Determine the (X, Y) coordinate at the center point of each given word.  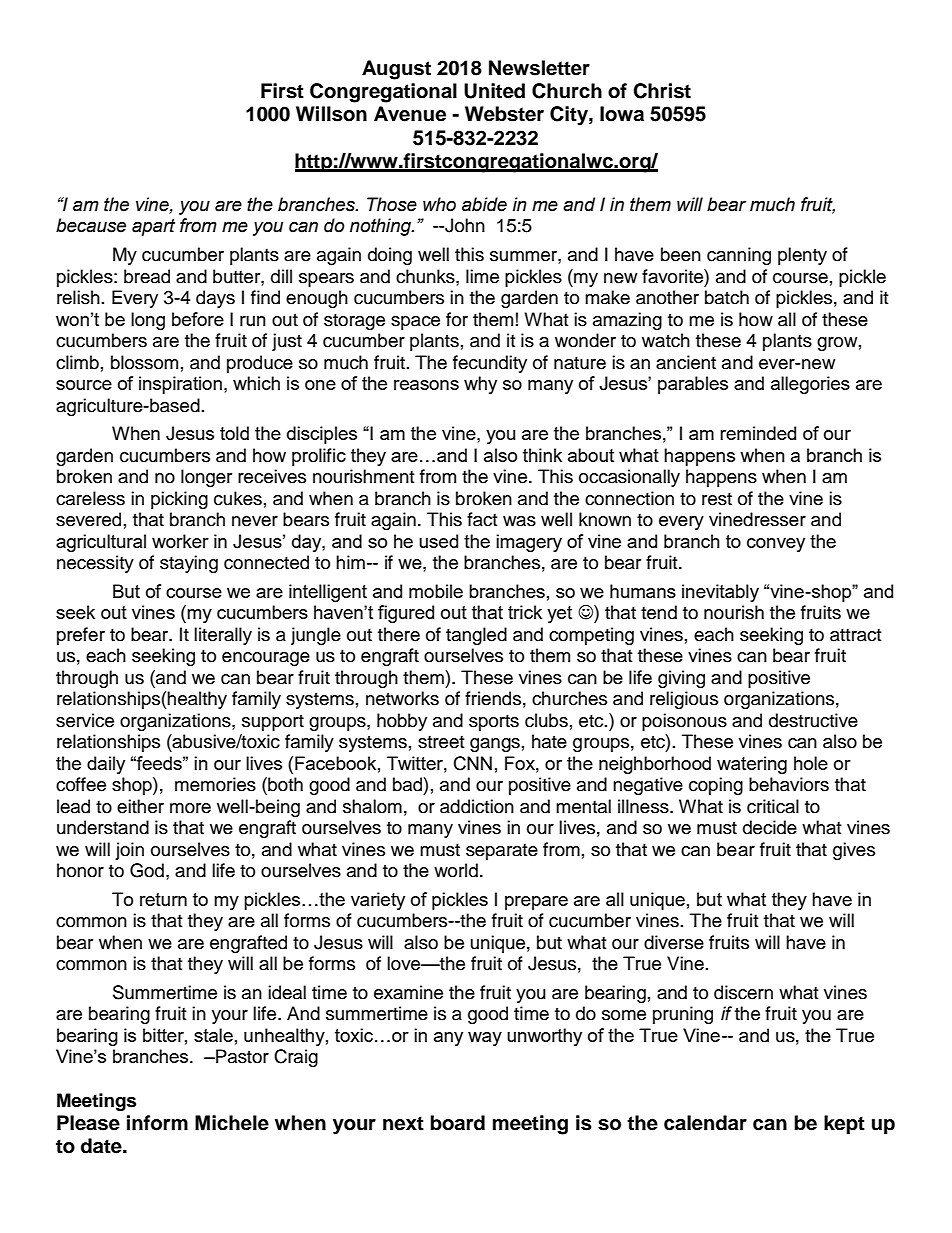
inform (157, 1123)
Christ (662, 91)
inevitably (720, 593)
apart (153, 227)
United (494, 91)
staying (189, 564)
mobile (436, 591)
